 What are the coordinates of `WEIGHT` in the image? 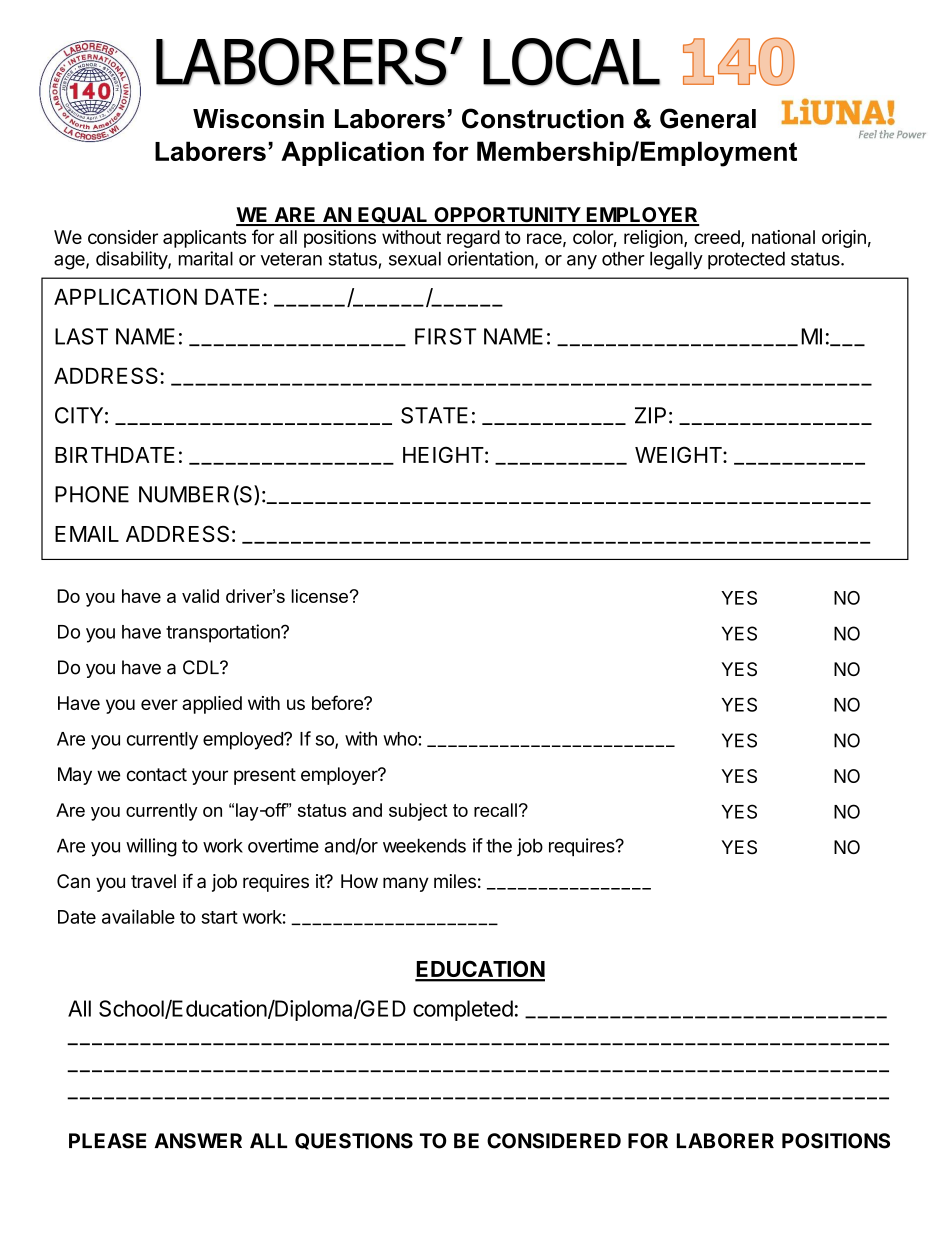 It's located at (679, 454).
